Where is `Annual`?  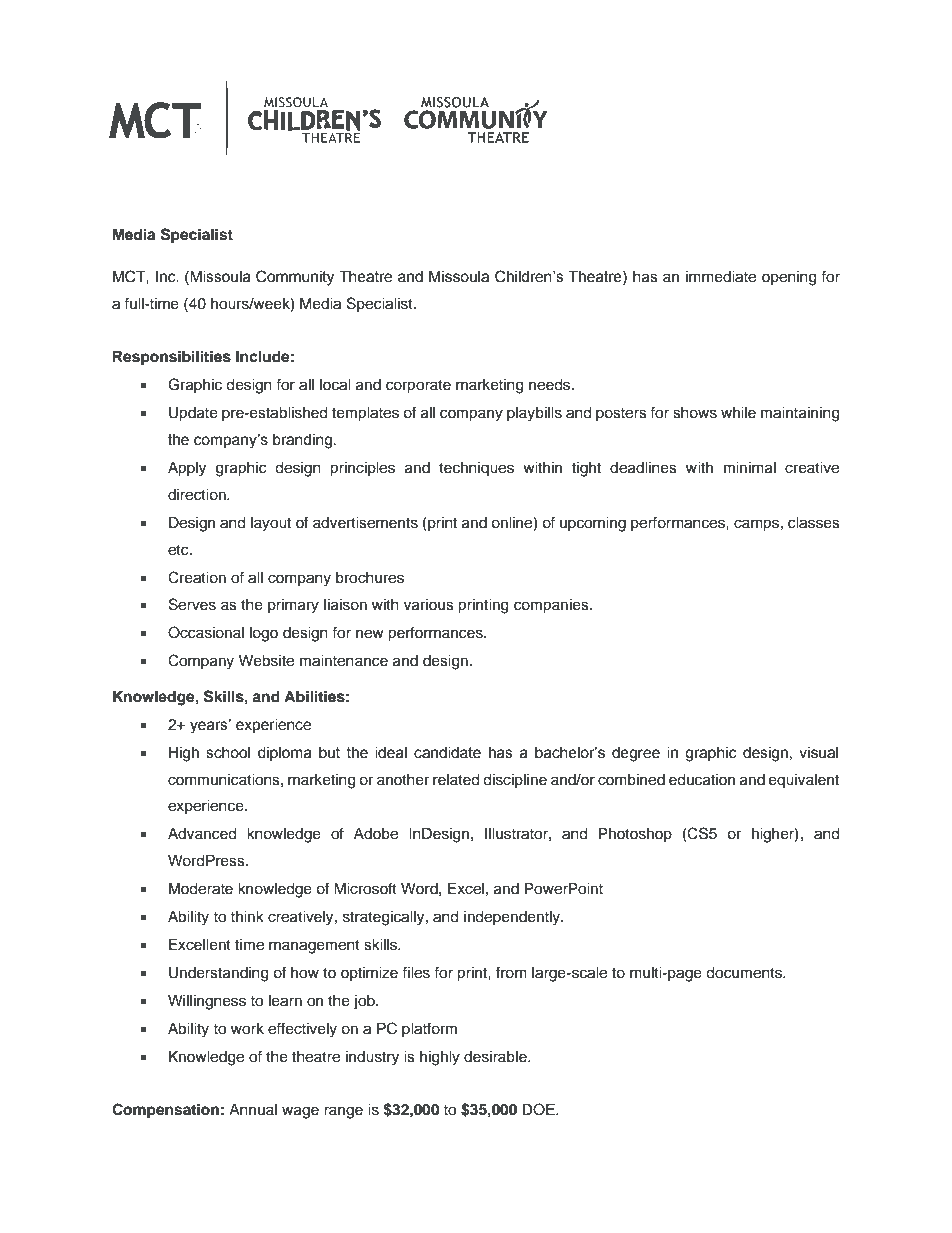 Annual is located at coordinates (253, 1109).
